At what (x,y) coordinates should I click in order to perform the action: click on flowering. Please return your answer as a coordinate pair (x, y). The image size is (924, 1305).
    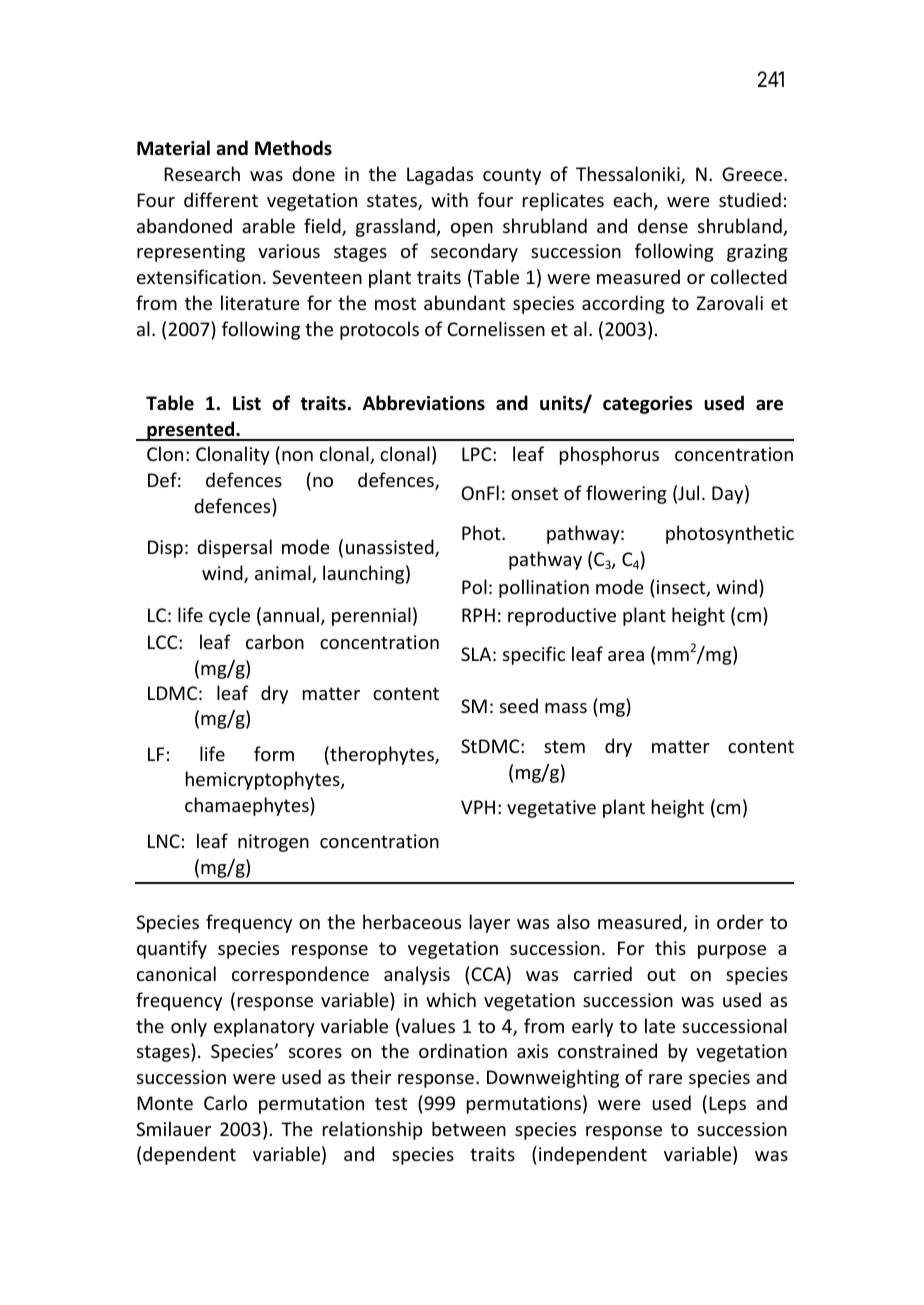
    Looking at the image, I should click on (626, 494).
